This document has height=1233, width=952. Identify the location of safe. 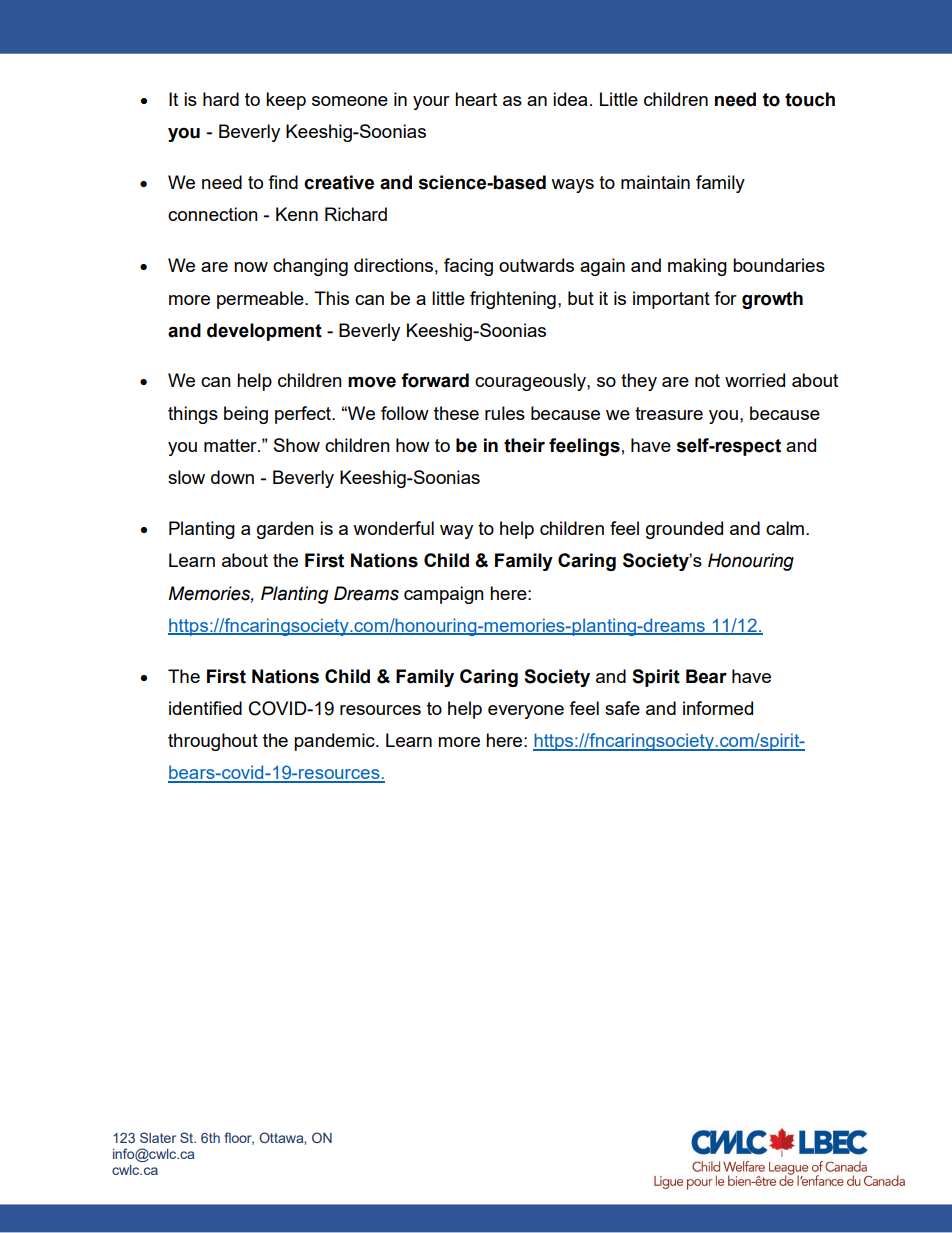
(622, 708).
